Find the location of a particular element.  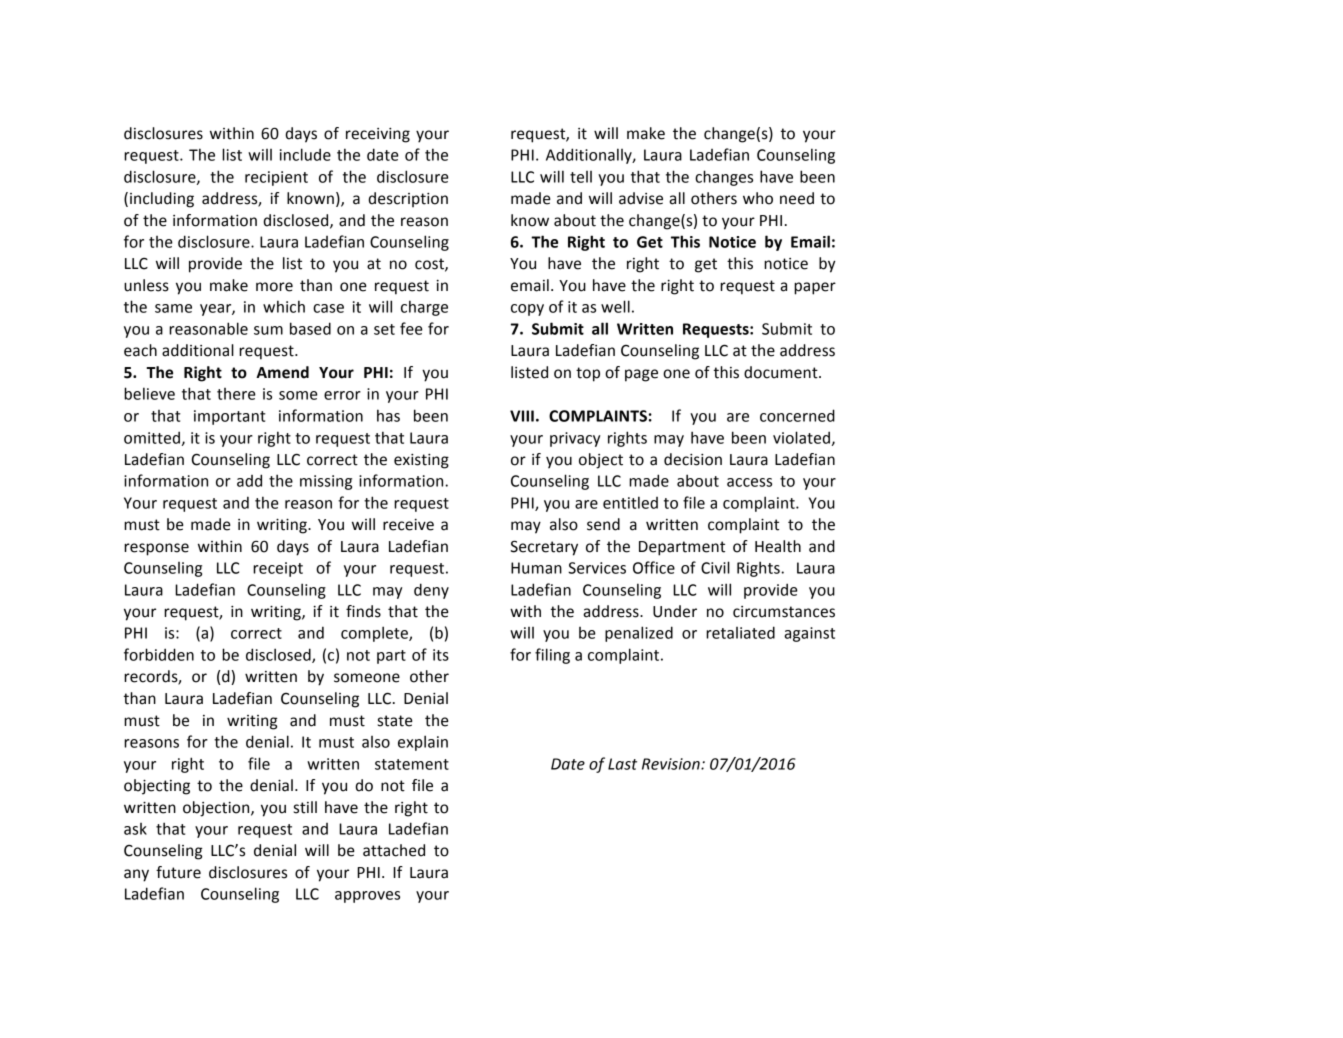

Revision is located at coordinates (672, 764).
